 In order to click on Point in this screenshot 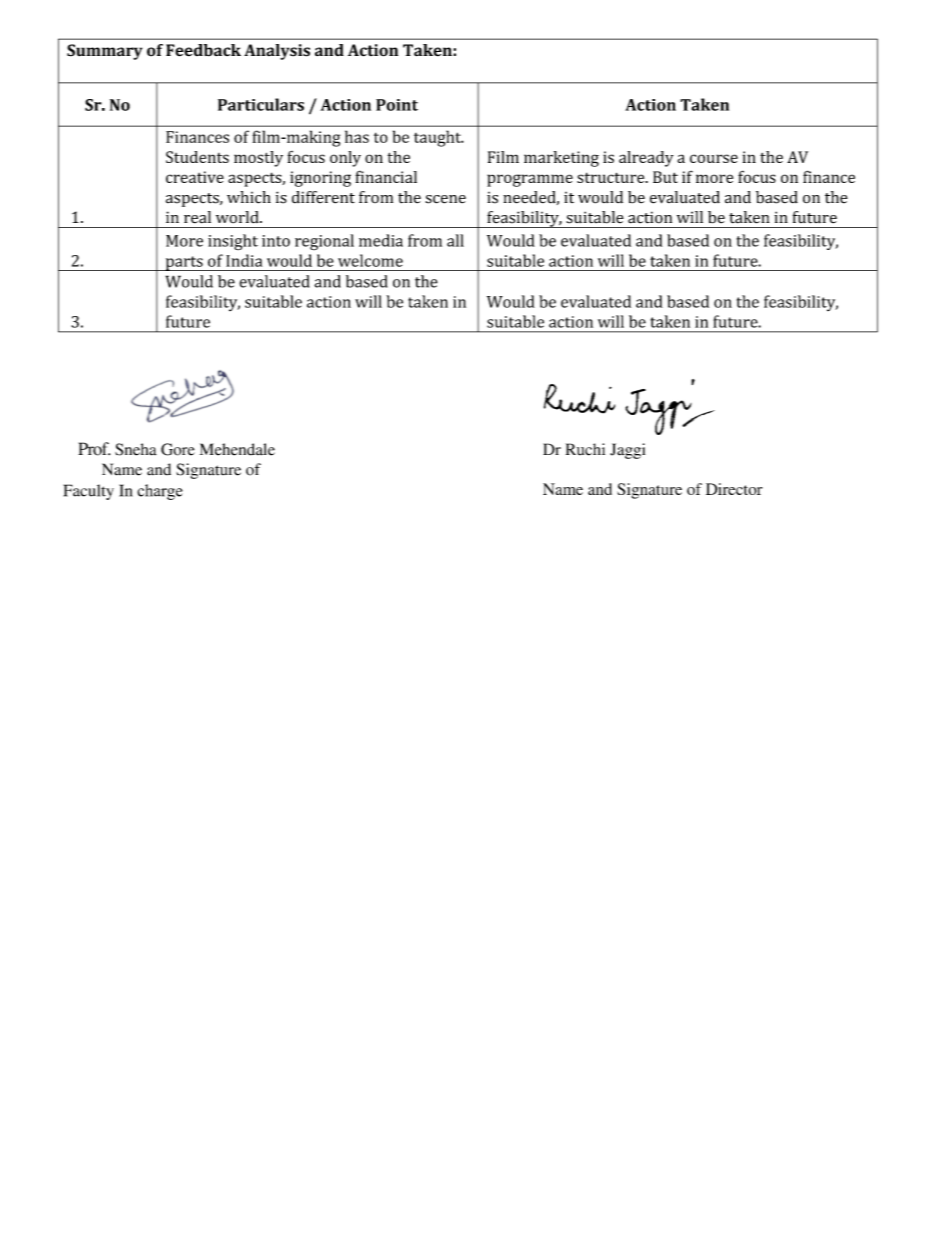, I will do `click(397, 105)`.
